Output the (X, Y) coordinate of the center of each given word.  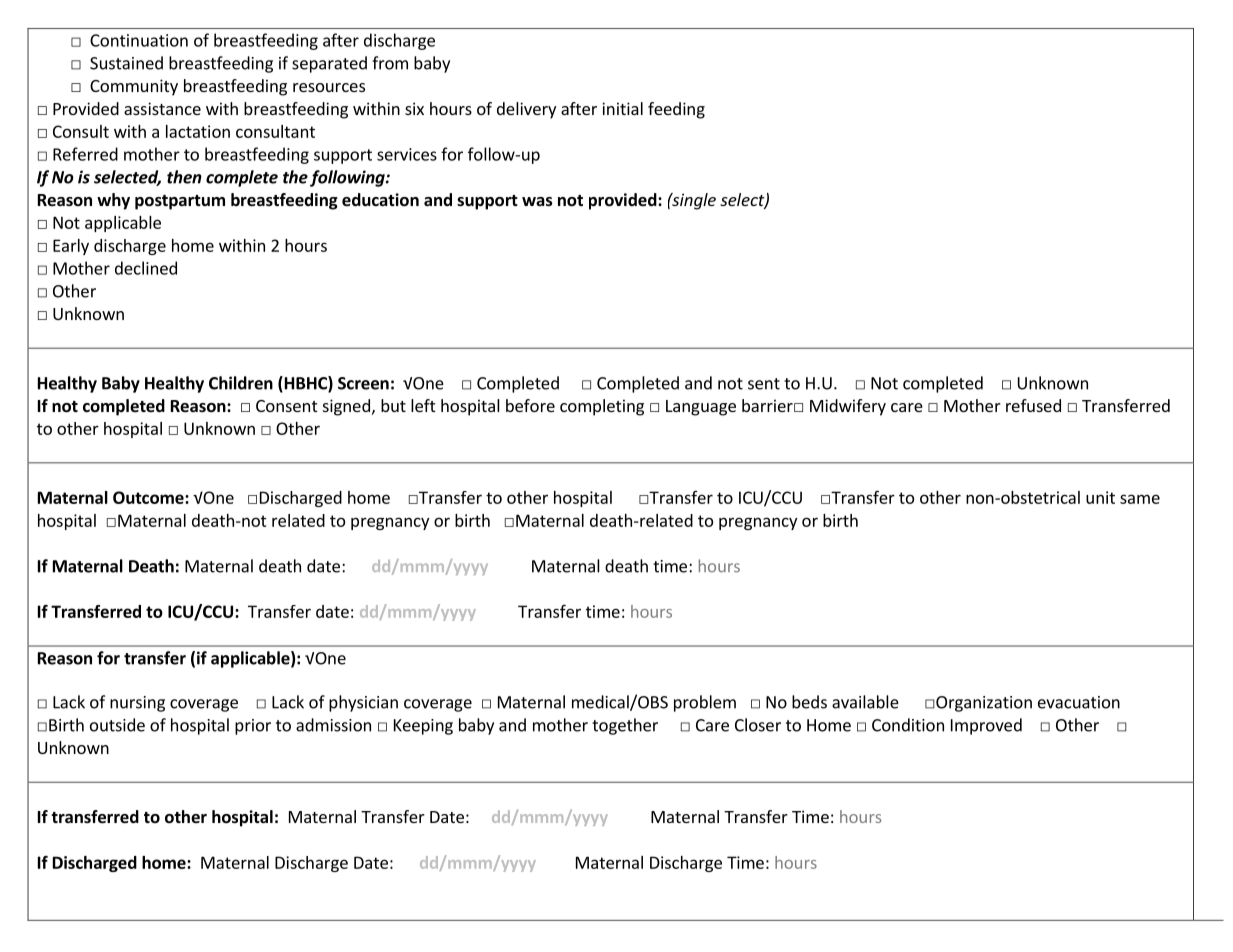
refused (1033, 405)
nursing (137, 704)
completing (602, 407)
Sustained (126, 63)
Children (241, 383)
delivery (526, 110)
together (625, 726)
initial (622, 108)
